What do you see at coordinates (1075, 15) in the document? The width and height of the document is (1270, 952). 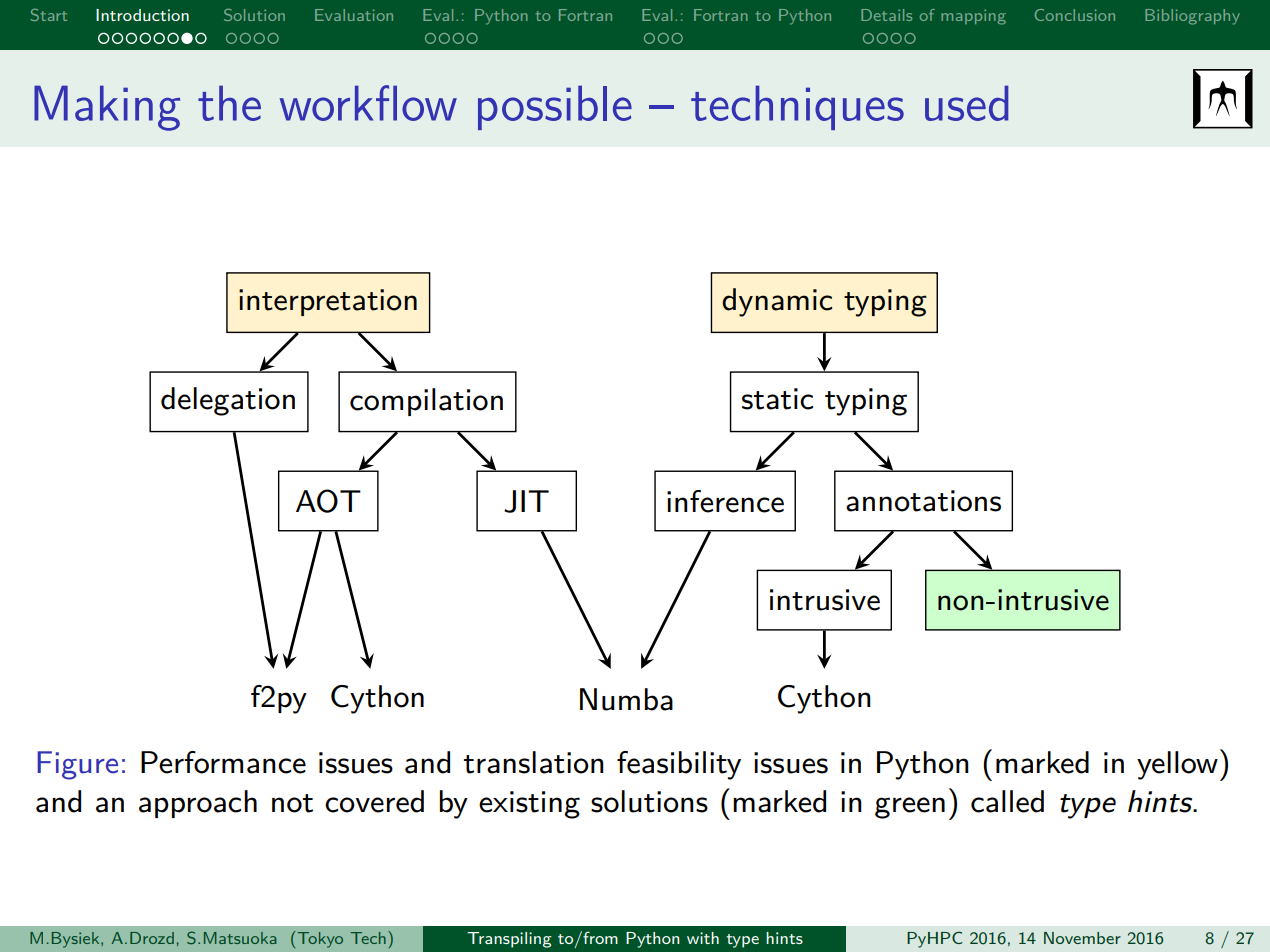 I see `Conclusion` at bounding box center [1075, 15].
